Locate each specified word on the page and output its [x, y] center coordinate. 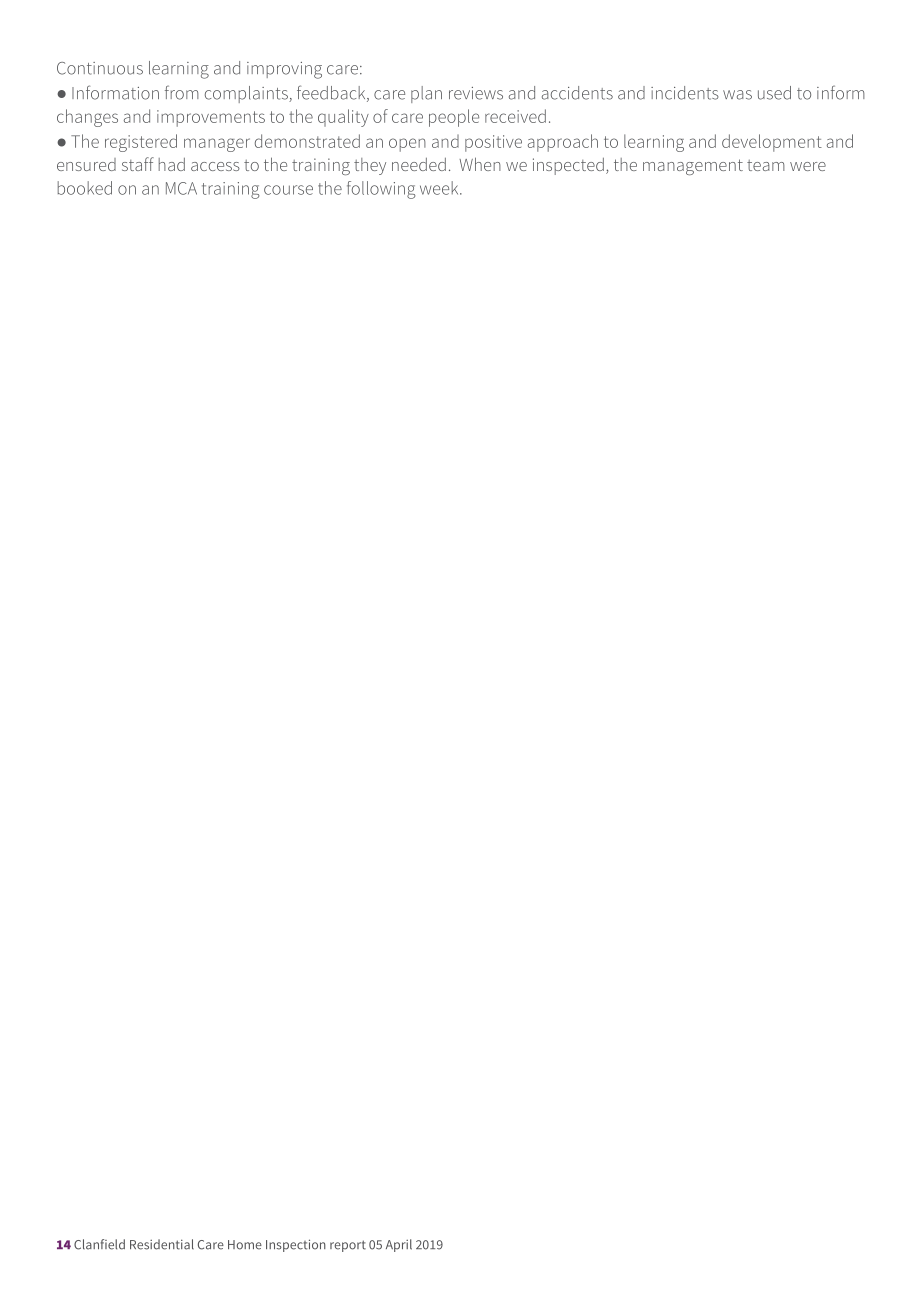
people [454, 118]
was [737, 95]
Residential [162, 1244]
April [399, 1245]
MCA [181, 188]
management [693, 167]
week [440, 188]
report [348, 1246]
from [182, 92]
